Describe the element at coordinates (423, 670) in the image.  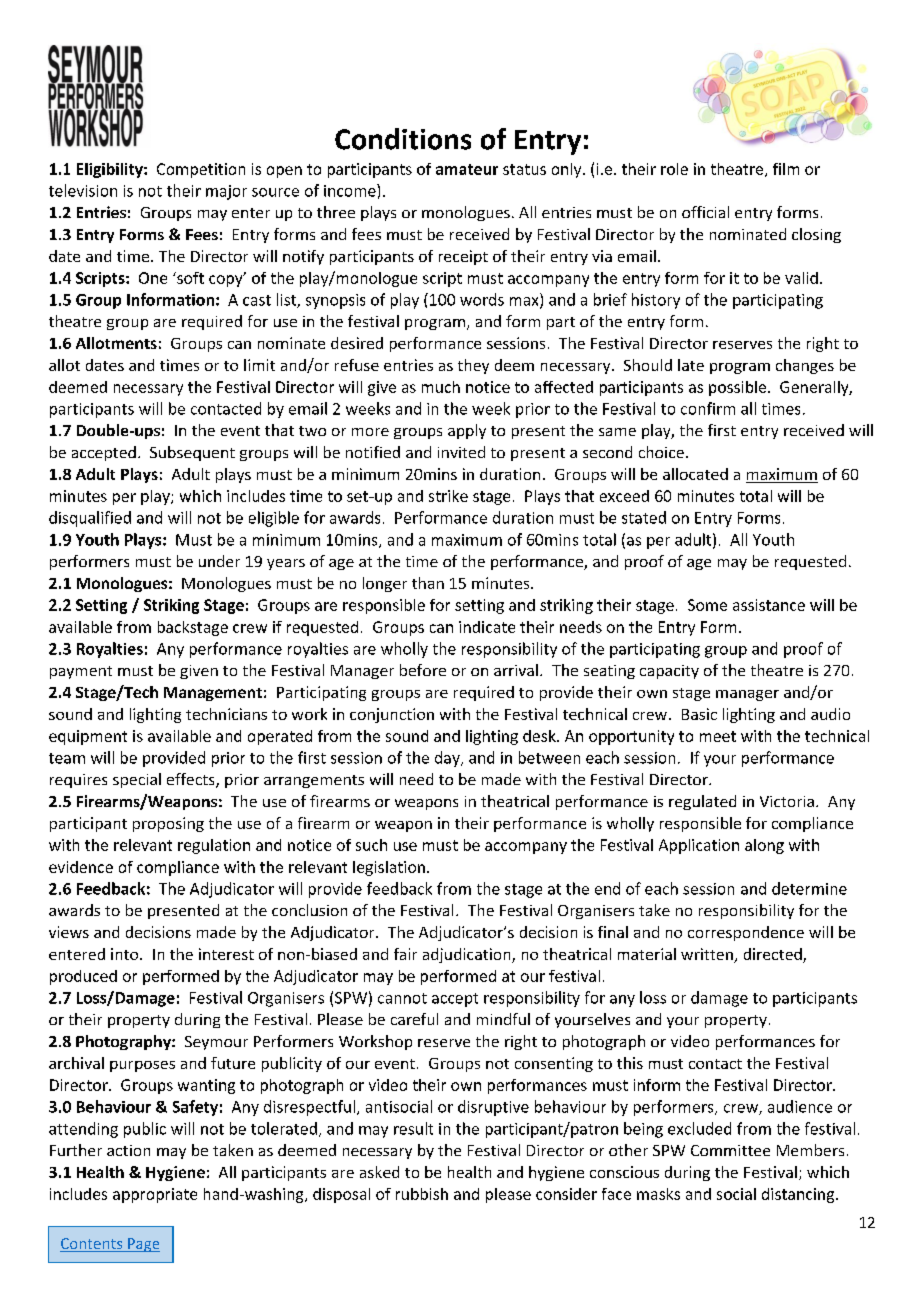
I see `before` at that location.
